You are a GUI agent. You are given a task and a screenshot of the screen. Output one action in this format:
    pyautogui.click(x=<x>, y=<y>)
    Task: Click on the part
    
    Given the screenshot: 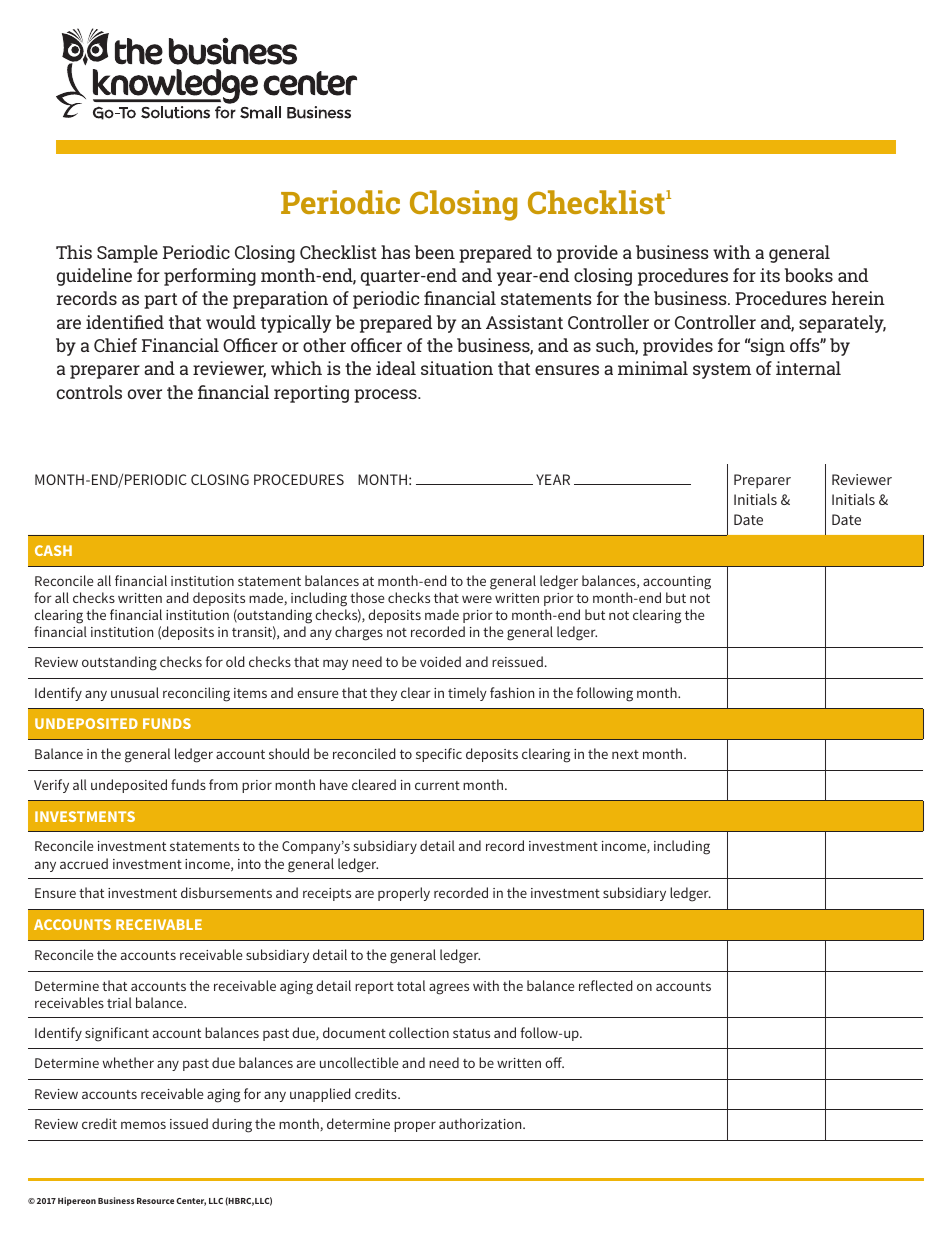 What is the action you would take?
    pyautogui.click(x=160, y=301)
